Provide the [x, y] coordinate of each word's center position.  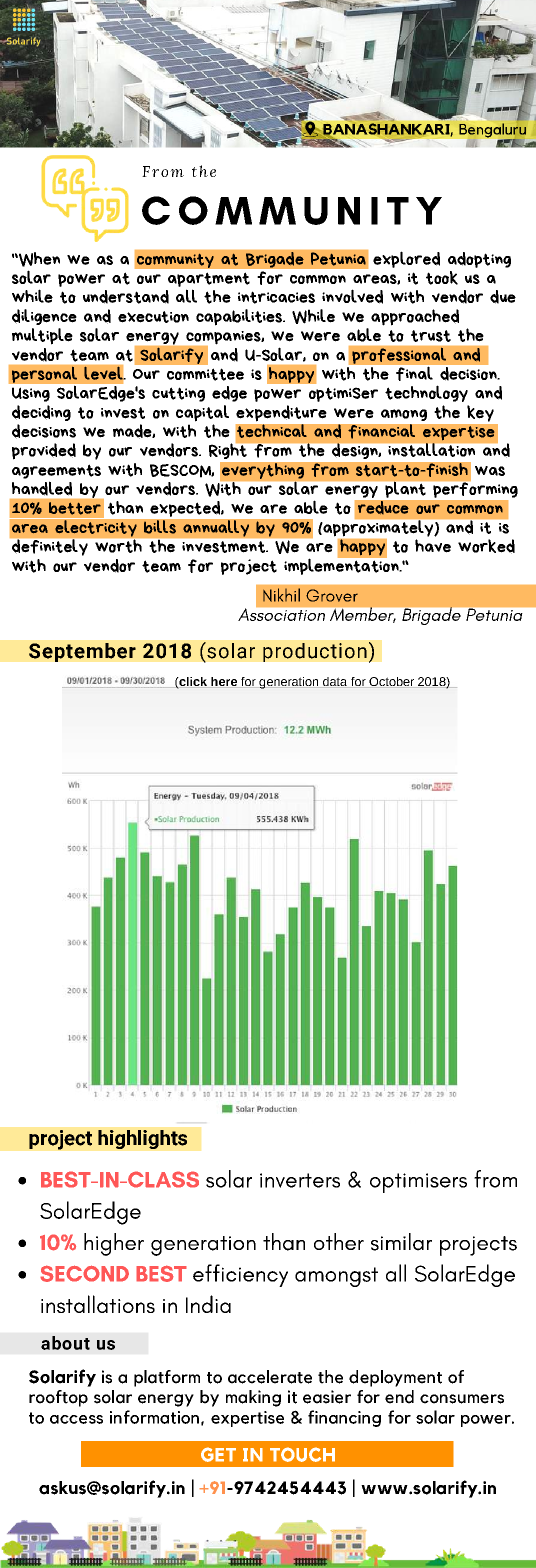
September [82, 652]
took [442, 278]
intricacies [276, 297]
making [253, 1398]
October [391, 682]
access [76, 1419]
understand [126, 297]
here [224, 682]
